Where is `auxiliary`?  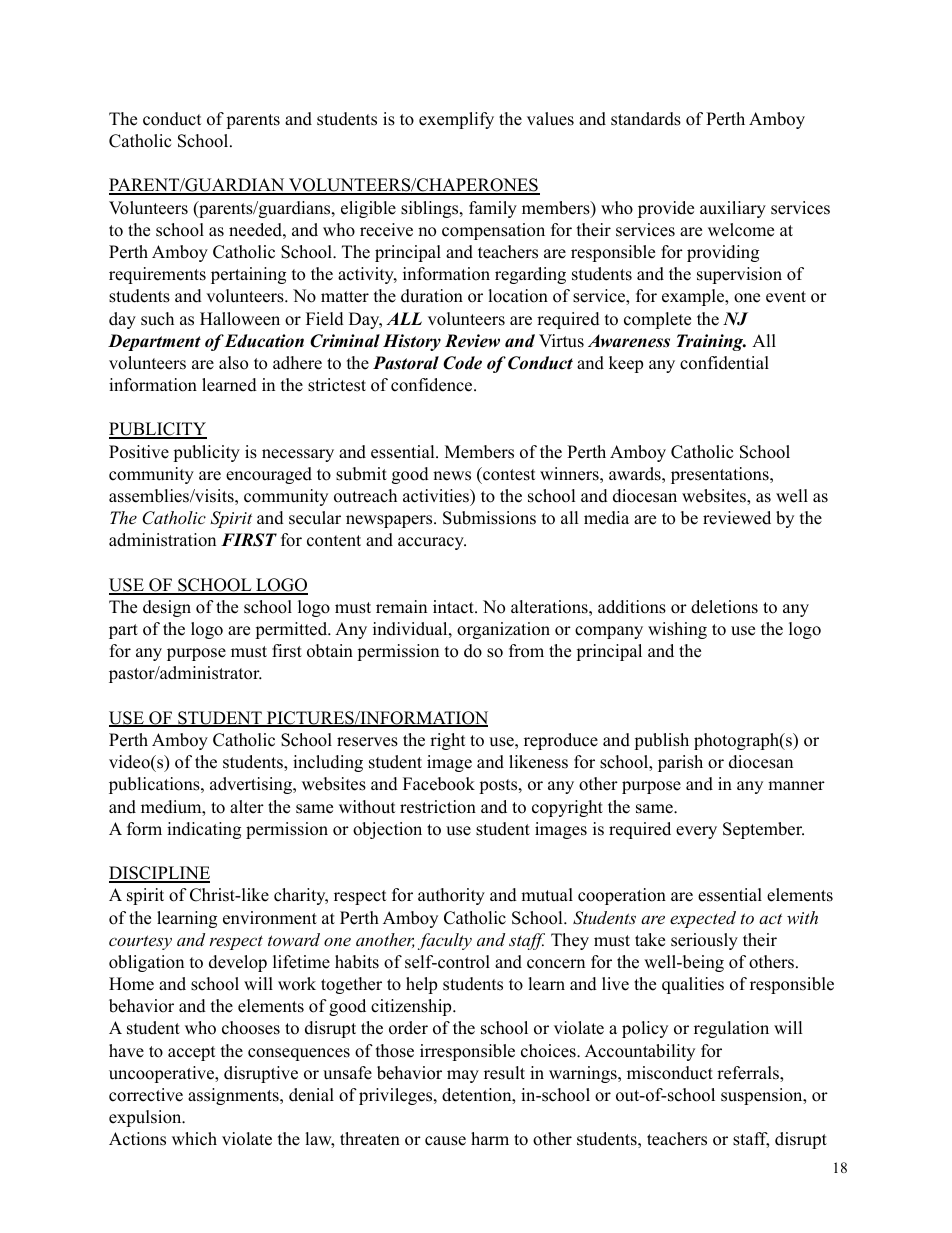 auxiliary is located at coordinates (733, 209).
